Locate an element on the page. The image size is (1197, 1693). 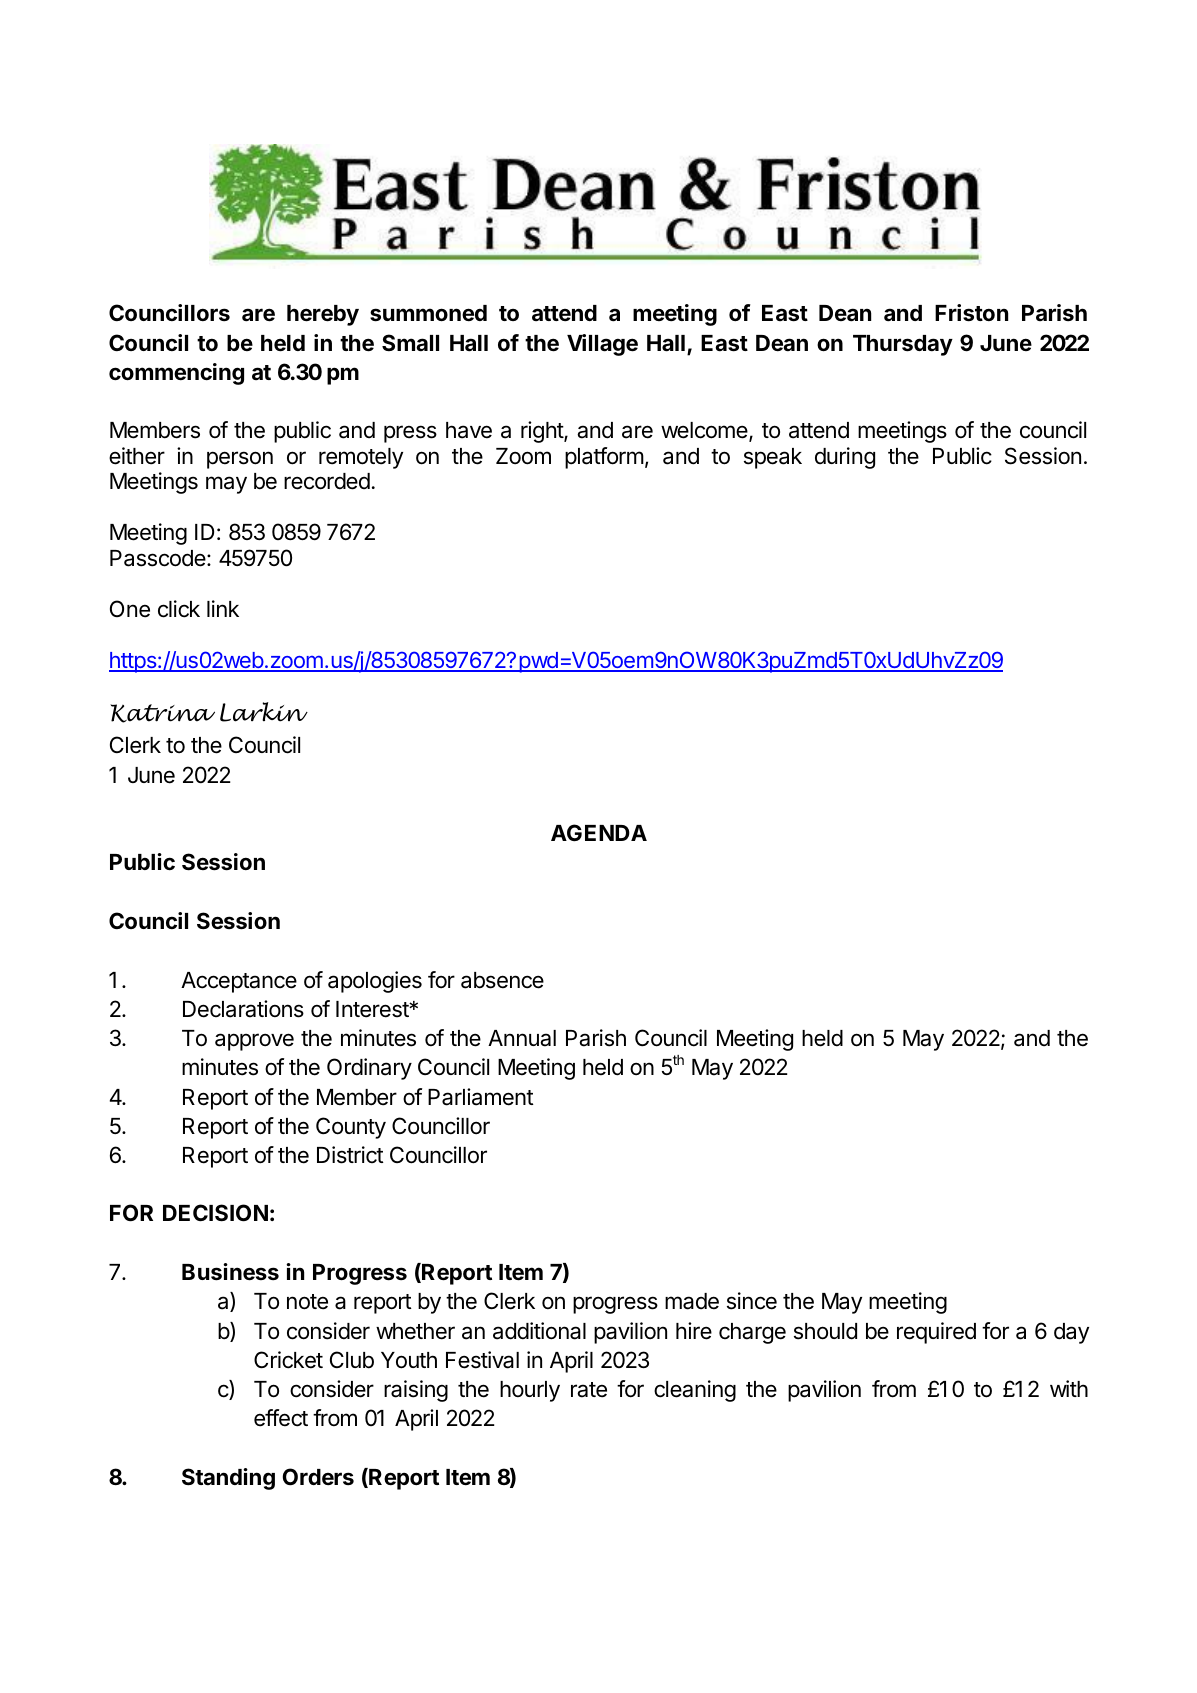
AGENDA is located at coordinates (599, 832).
